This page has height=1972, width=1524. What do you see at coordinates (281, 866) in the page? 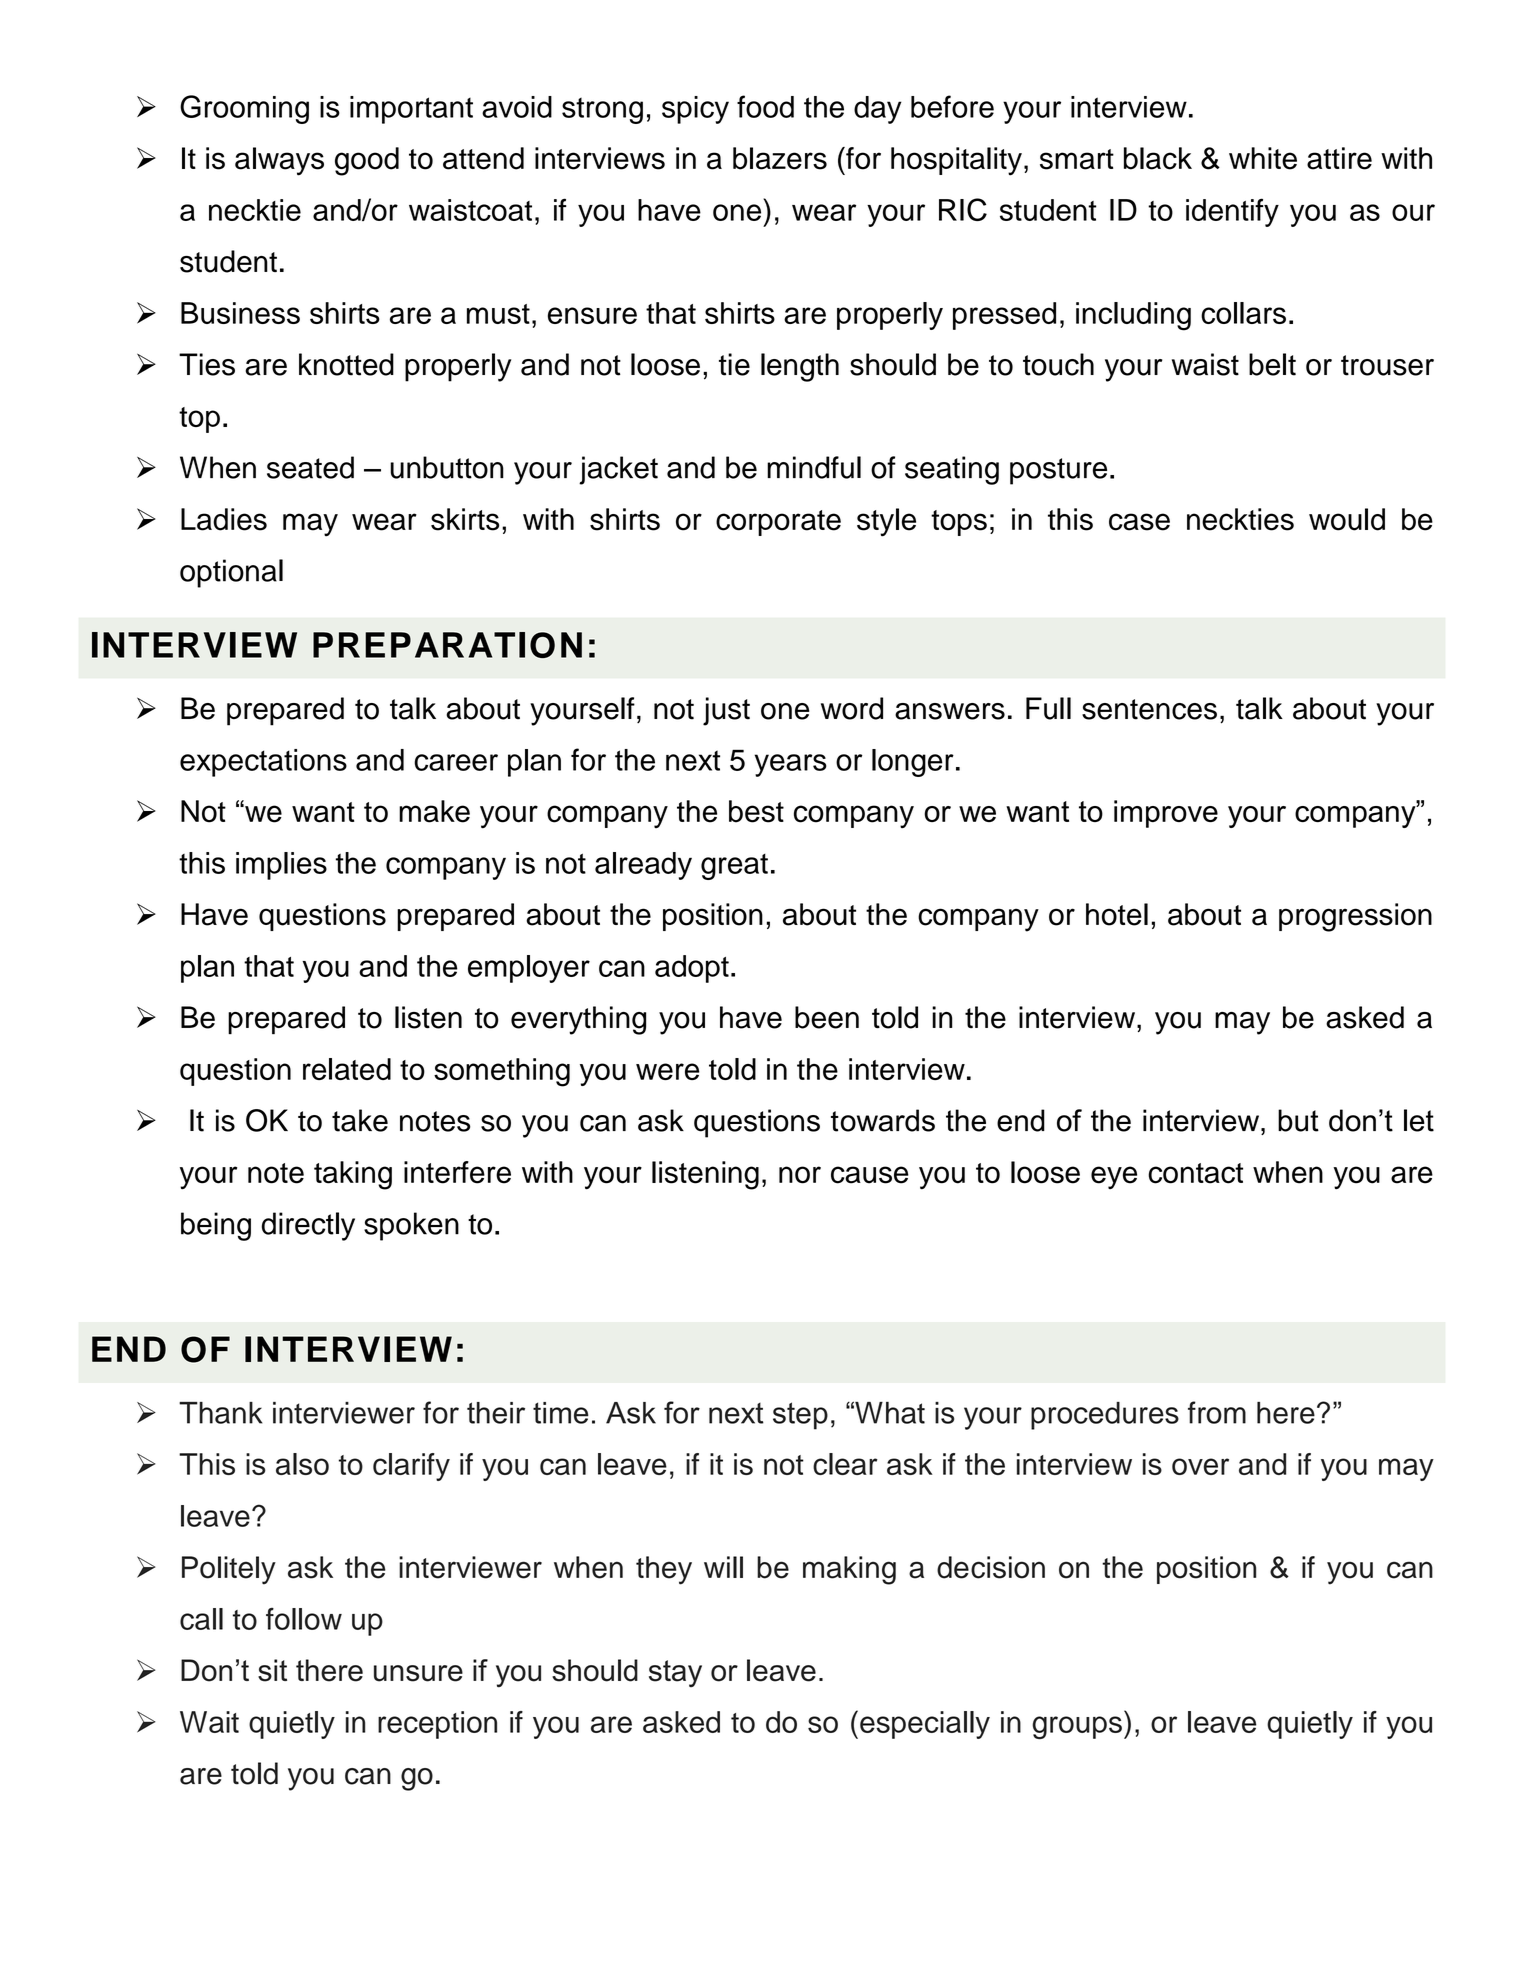
I see `implies` at bounding box center [281, 866].
